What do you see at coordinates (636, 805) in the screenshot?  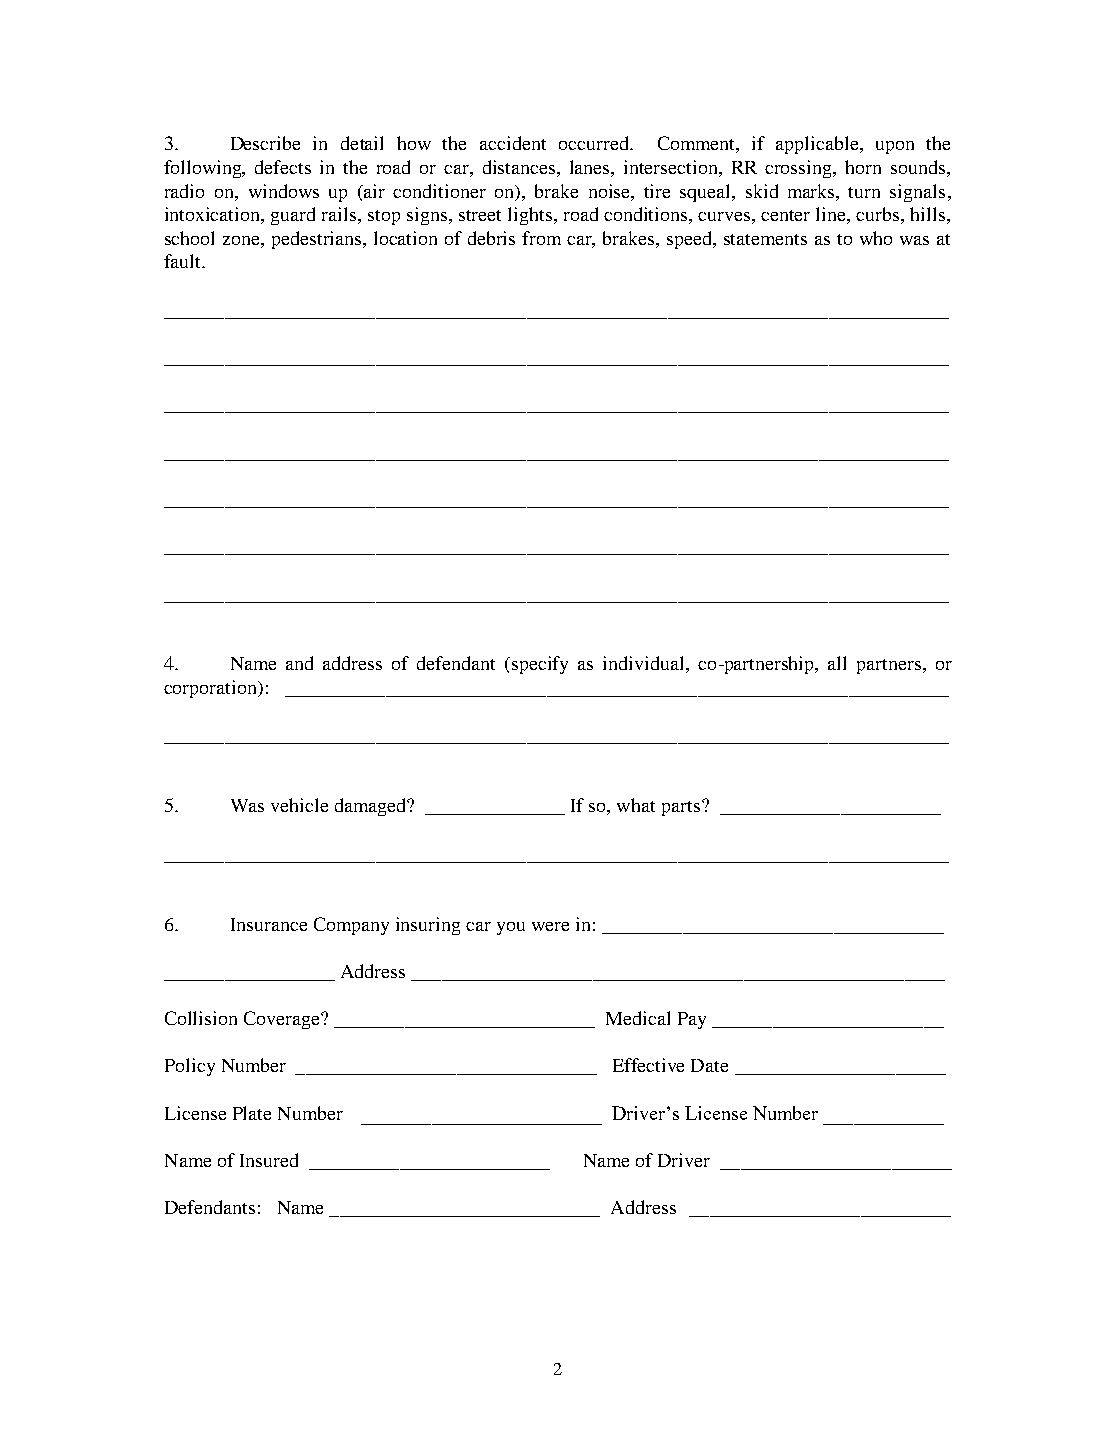 I see `what` at bounding box center [636, 805].
